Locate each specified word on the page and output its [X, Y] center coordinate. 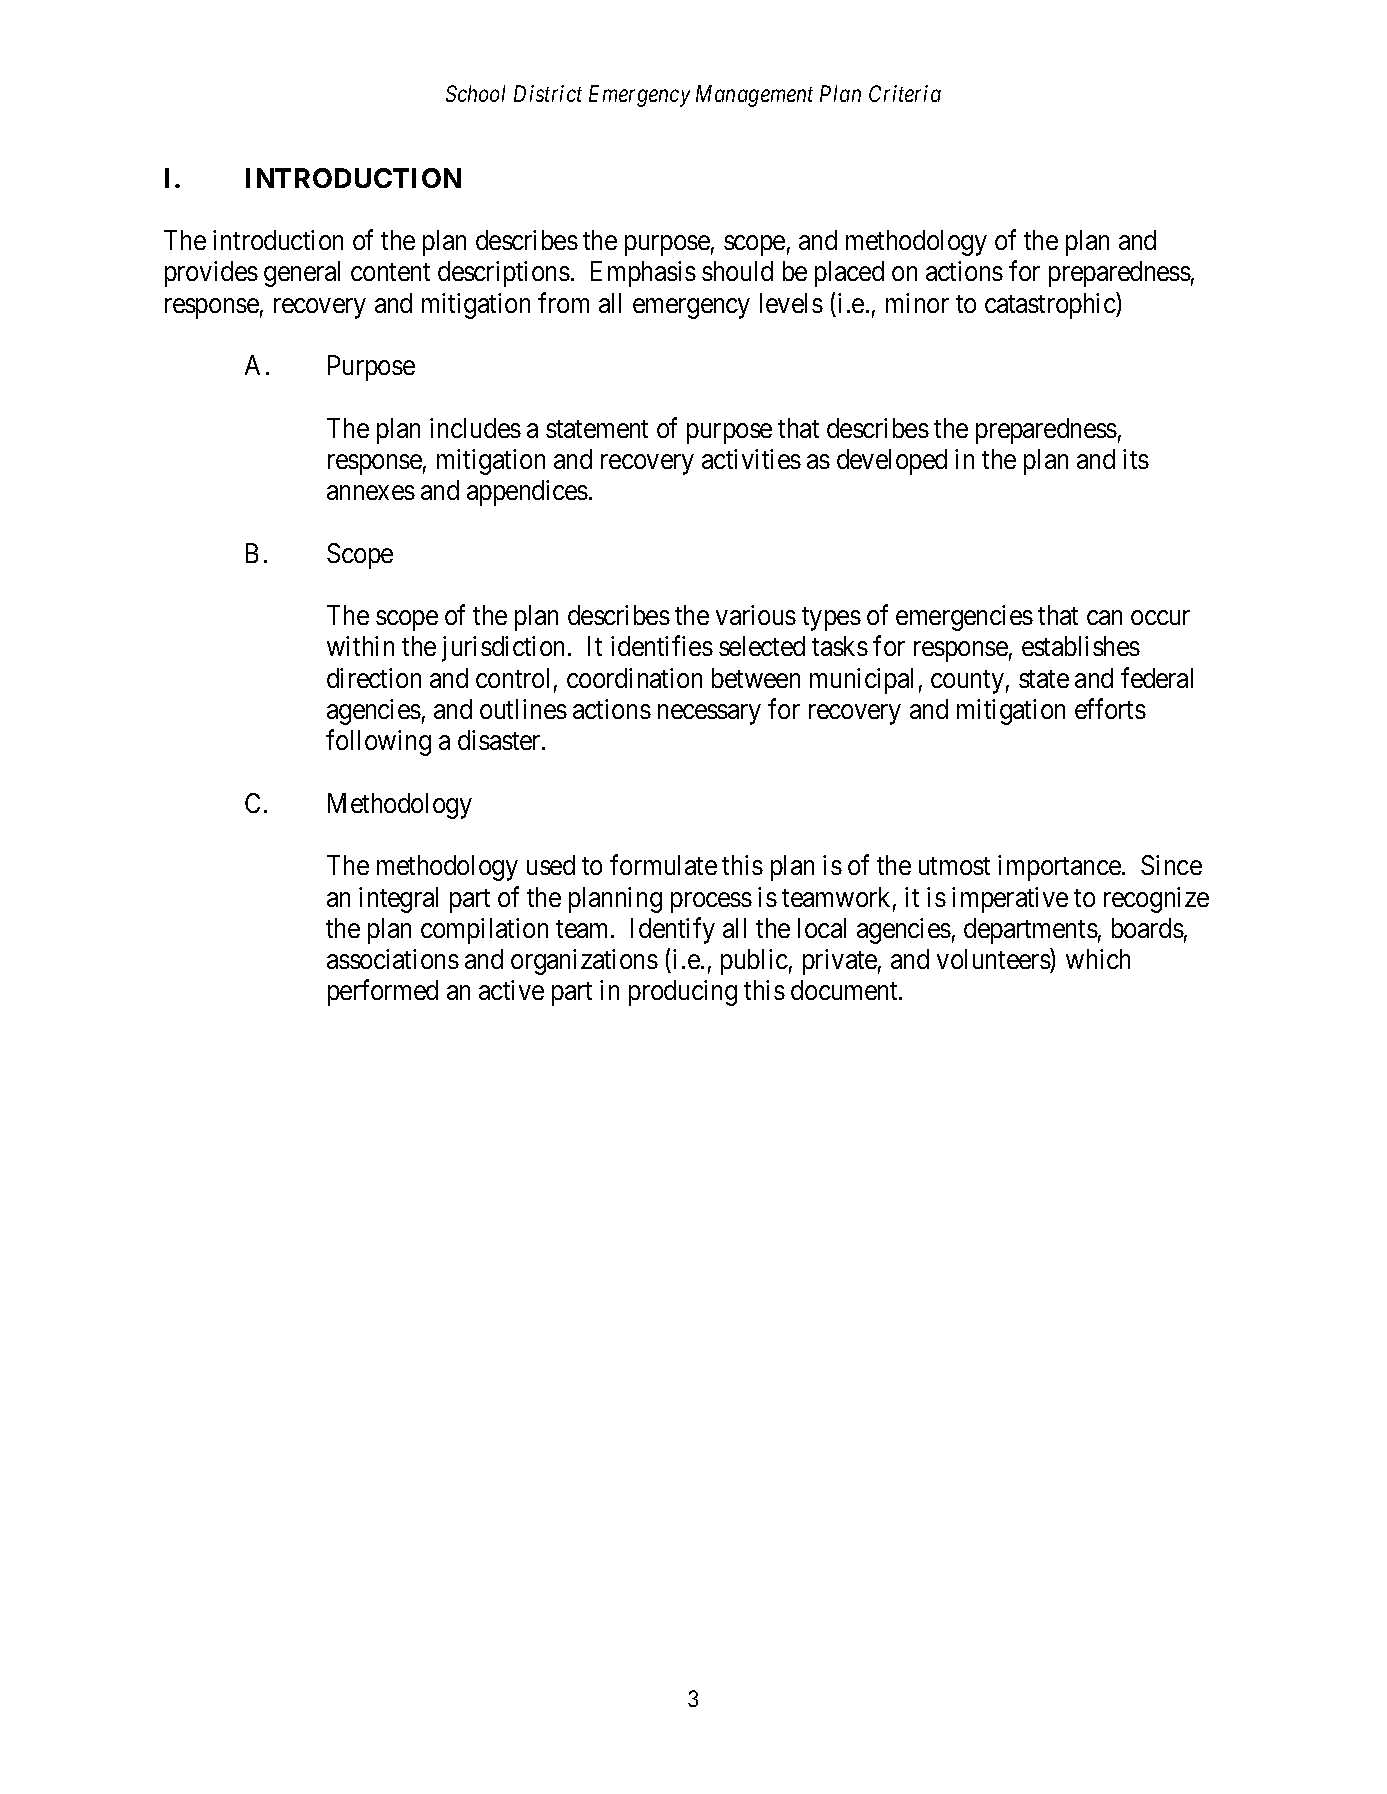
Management [754, 96]
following [378, 743]
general [302, 274]
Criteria [905, 93]
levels [791, 303]
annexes [371, 493]
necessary [709, 715]
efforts [1110, 708]
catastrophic [1051, 305]
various [756, 615]
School [475, 93]
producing [683, 993]
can [1104, 618]
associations [393, 959]
